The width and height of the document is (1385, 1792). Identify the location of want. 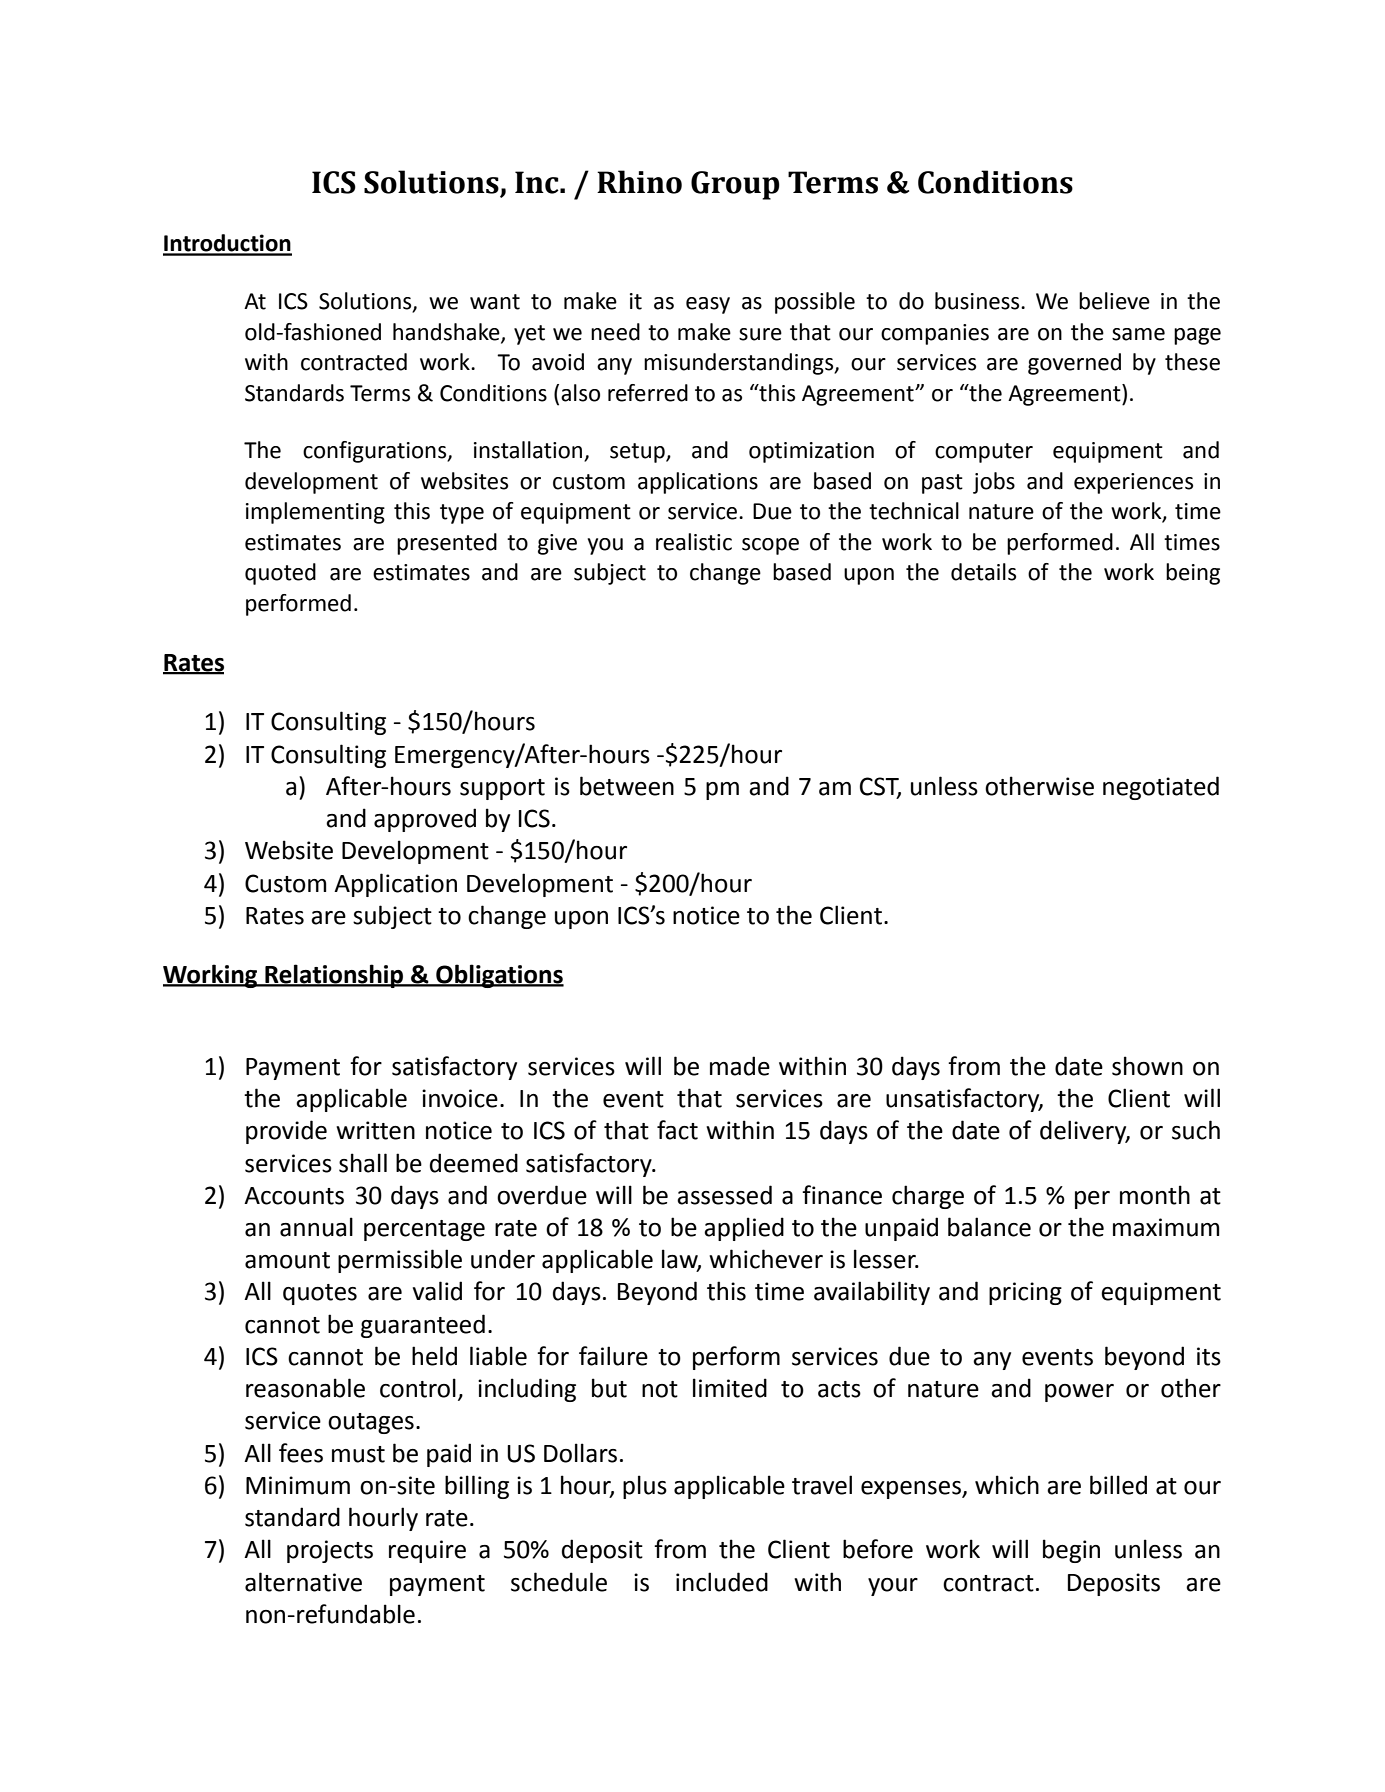
(495, 302).
